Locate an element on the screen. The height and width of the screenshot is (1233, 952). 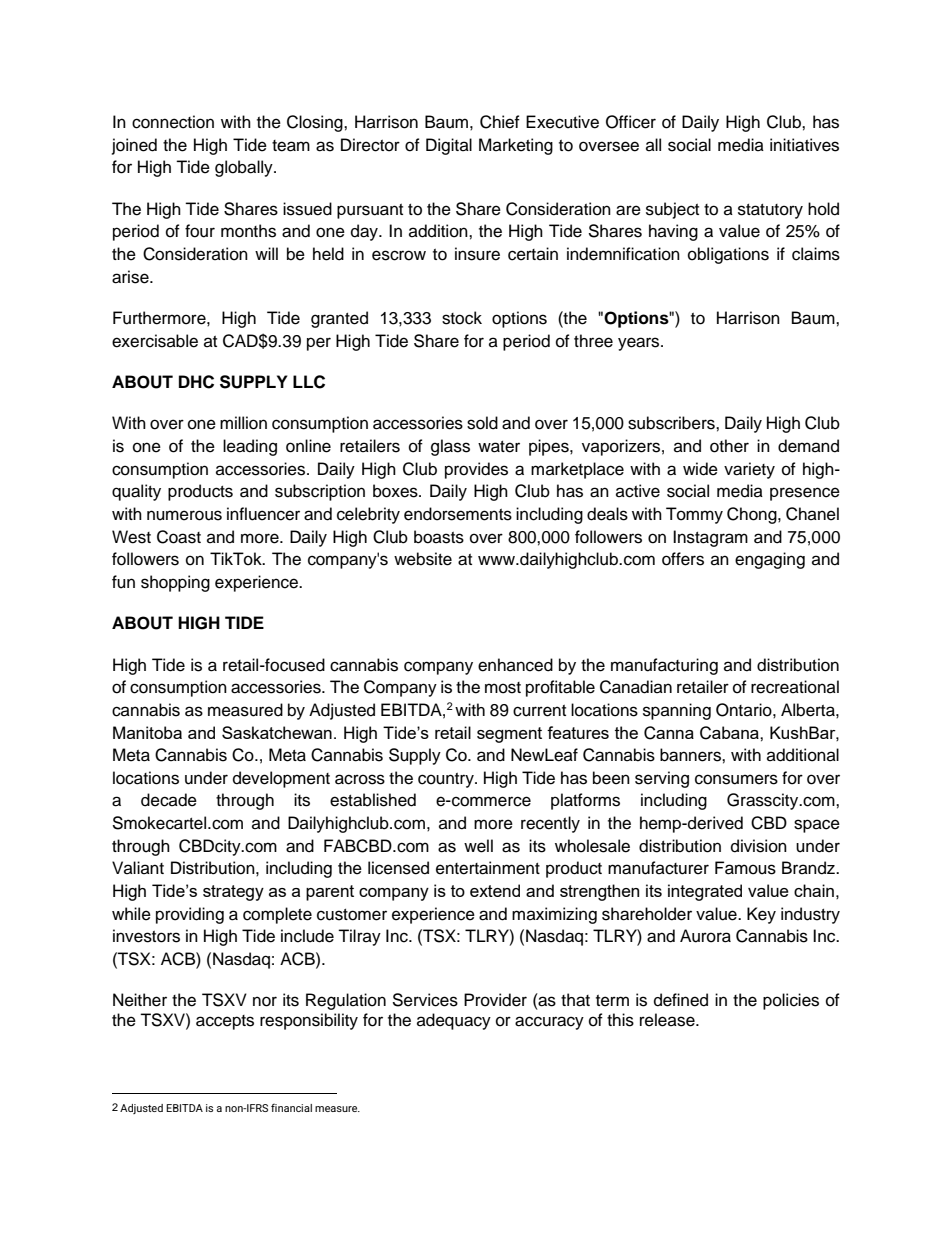
Digital is located at coordinates (449, 146).
